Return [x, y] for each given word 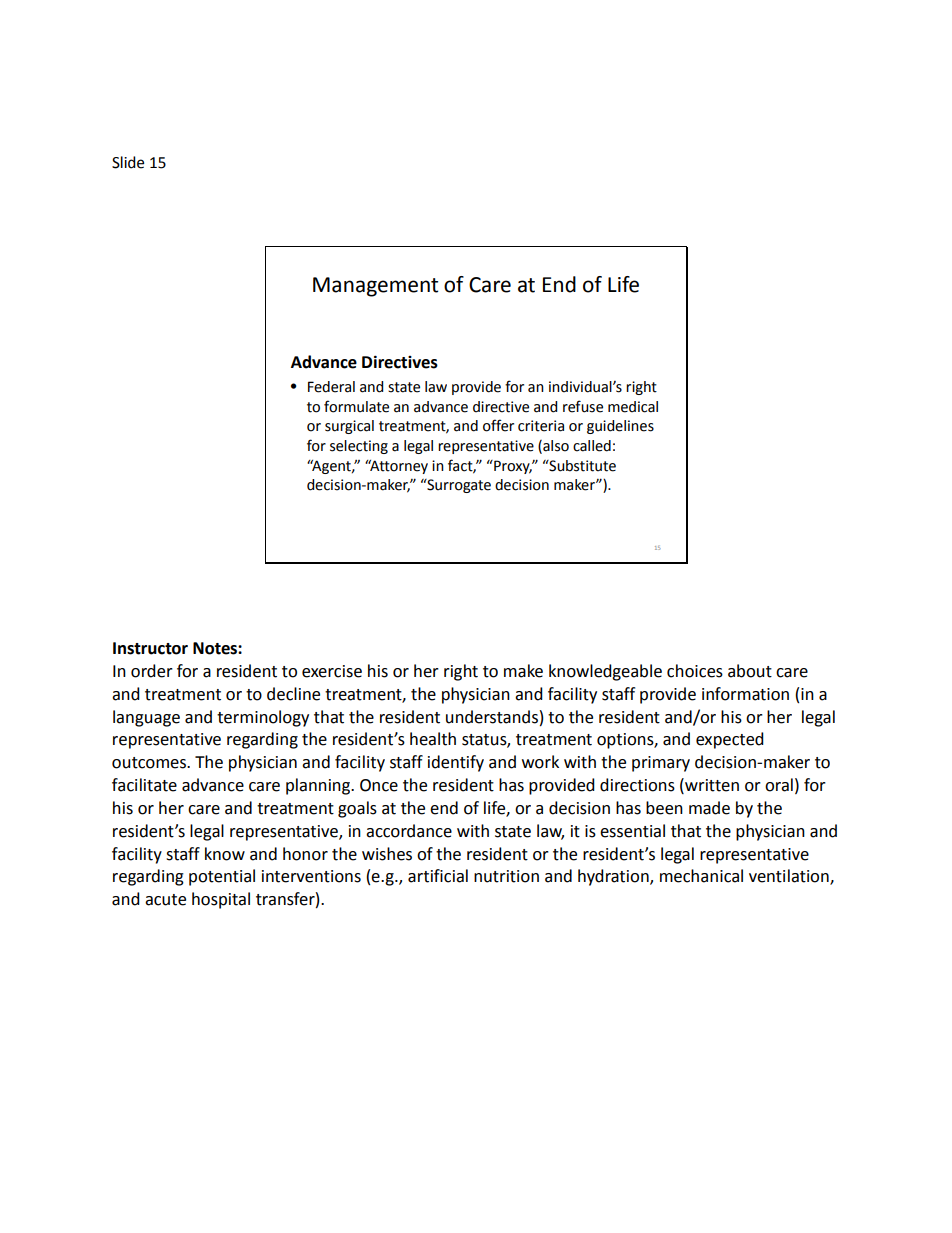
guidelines [620, 427]
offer [498, 425]
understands [492, 717]
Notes [216, 648]
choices [695, 671]
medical [633, 407]
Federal [331, 387]
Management [375, 287]
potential [222, 877]
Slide [128, 162]
